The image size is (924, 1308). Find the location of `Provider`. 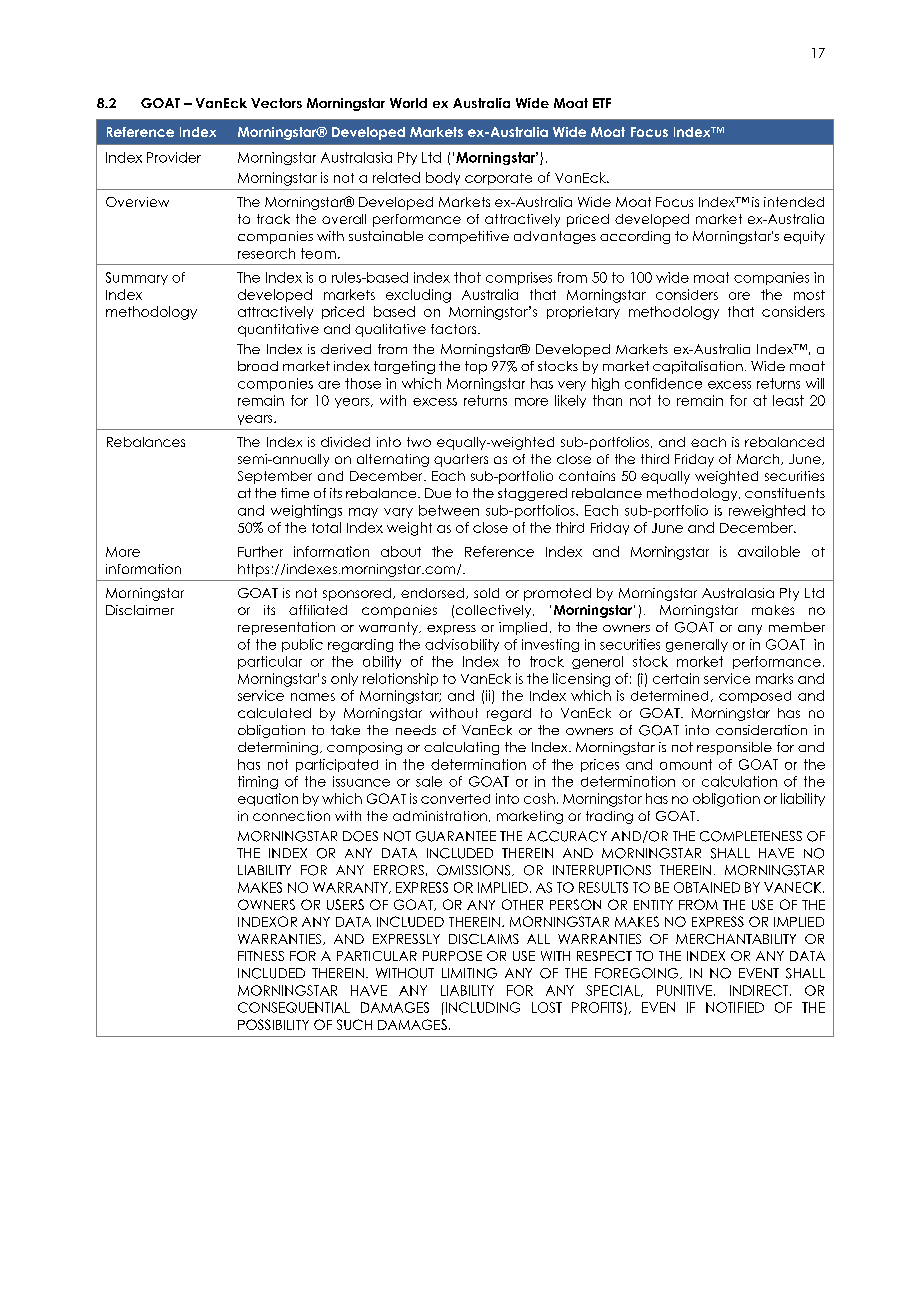

Provider is located at coordinates (174, 157).
